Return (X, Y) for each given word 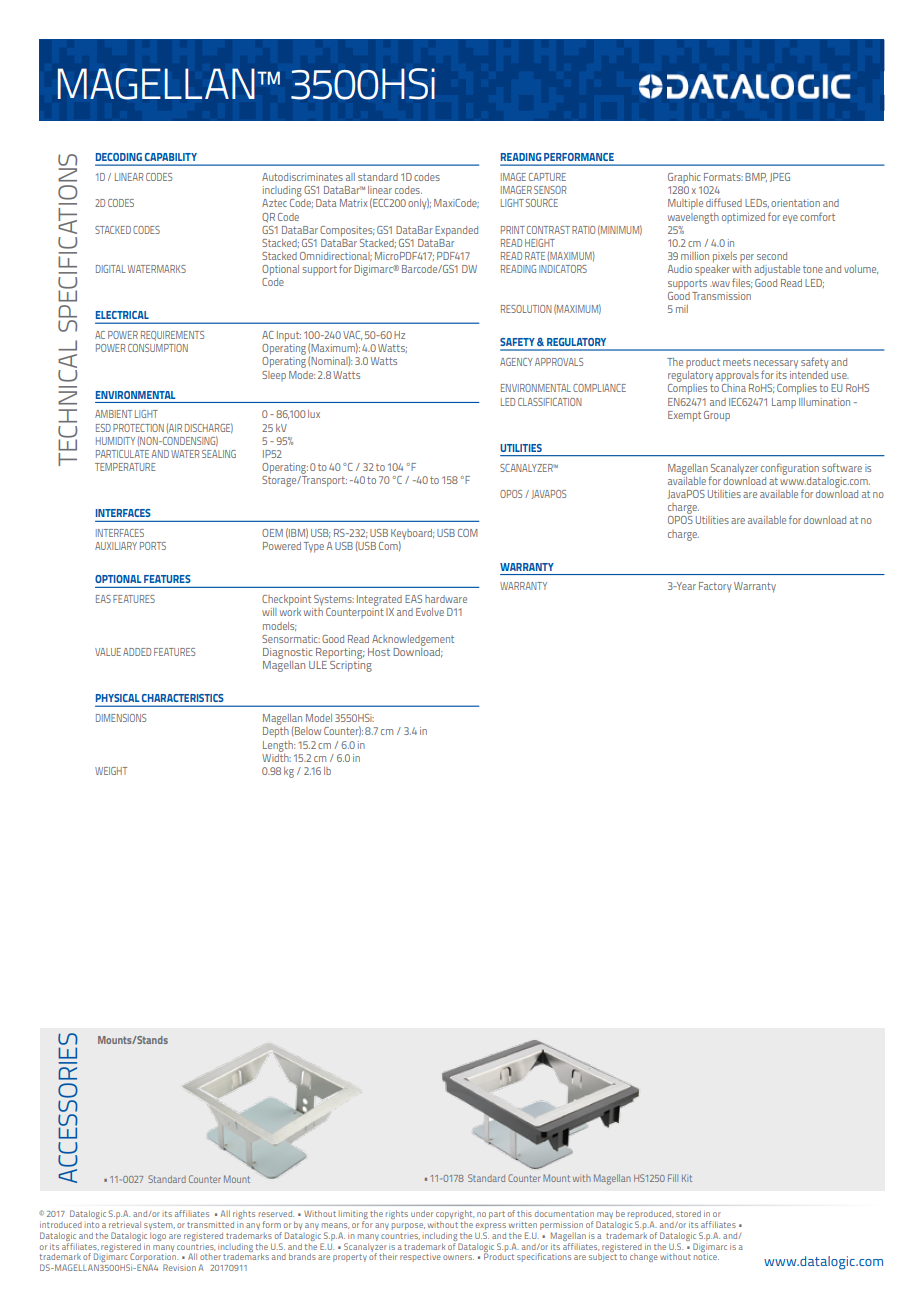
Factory (715, 587)
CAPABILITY (171, 157)
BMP (756, 177)
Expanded (456, 231)
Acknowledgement (413, 640)
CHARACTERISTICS (182, 698)
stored (688, 1214)
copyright (455, 1214)
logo (158, 1236)
